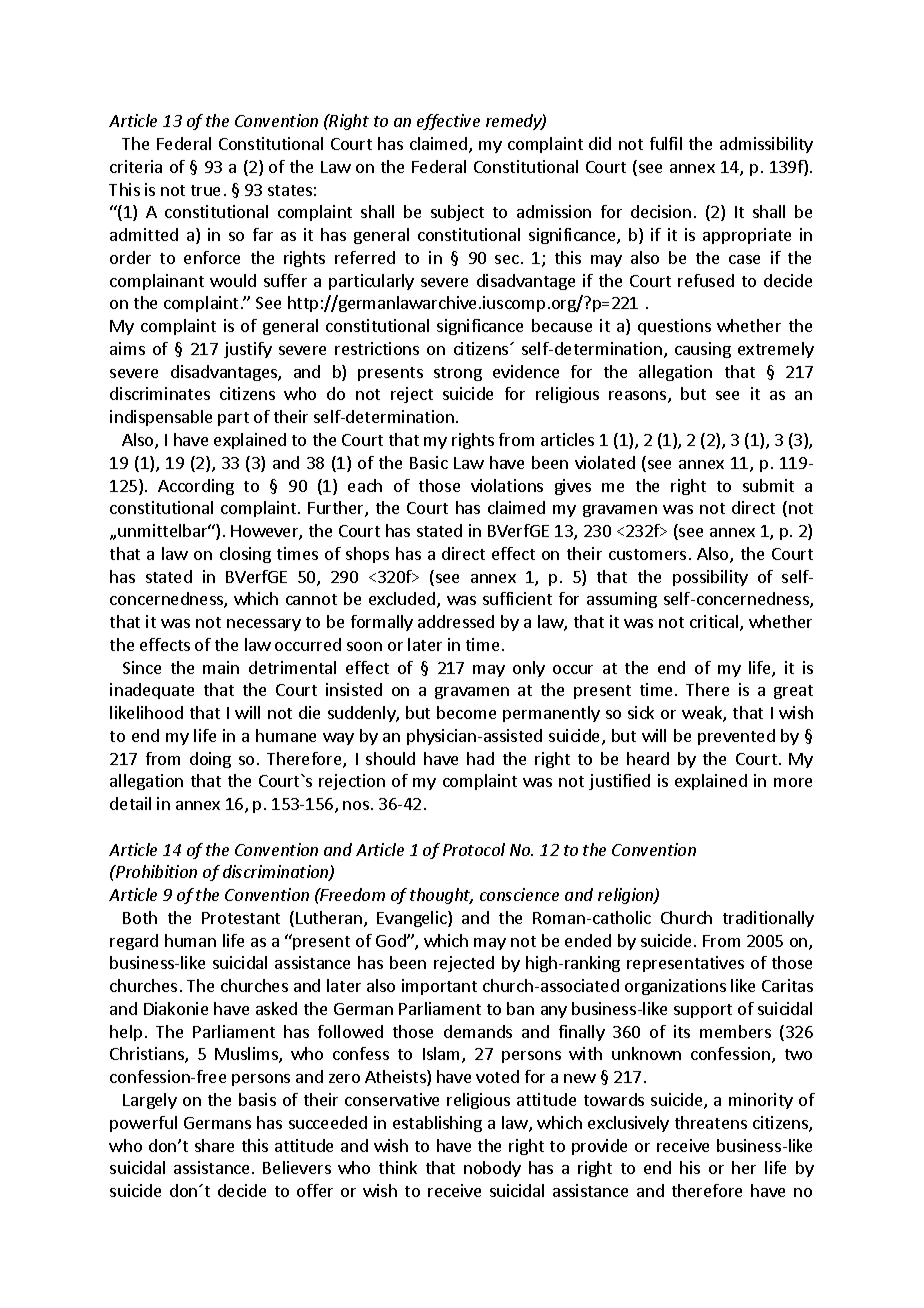 The image size is (924, 1308). What do you see at coordinates (161, 418) in the screenshot?
I see `indispensable` at bounding box center [161, 418].
